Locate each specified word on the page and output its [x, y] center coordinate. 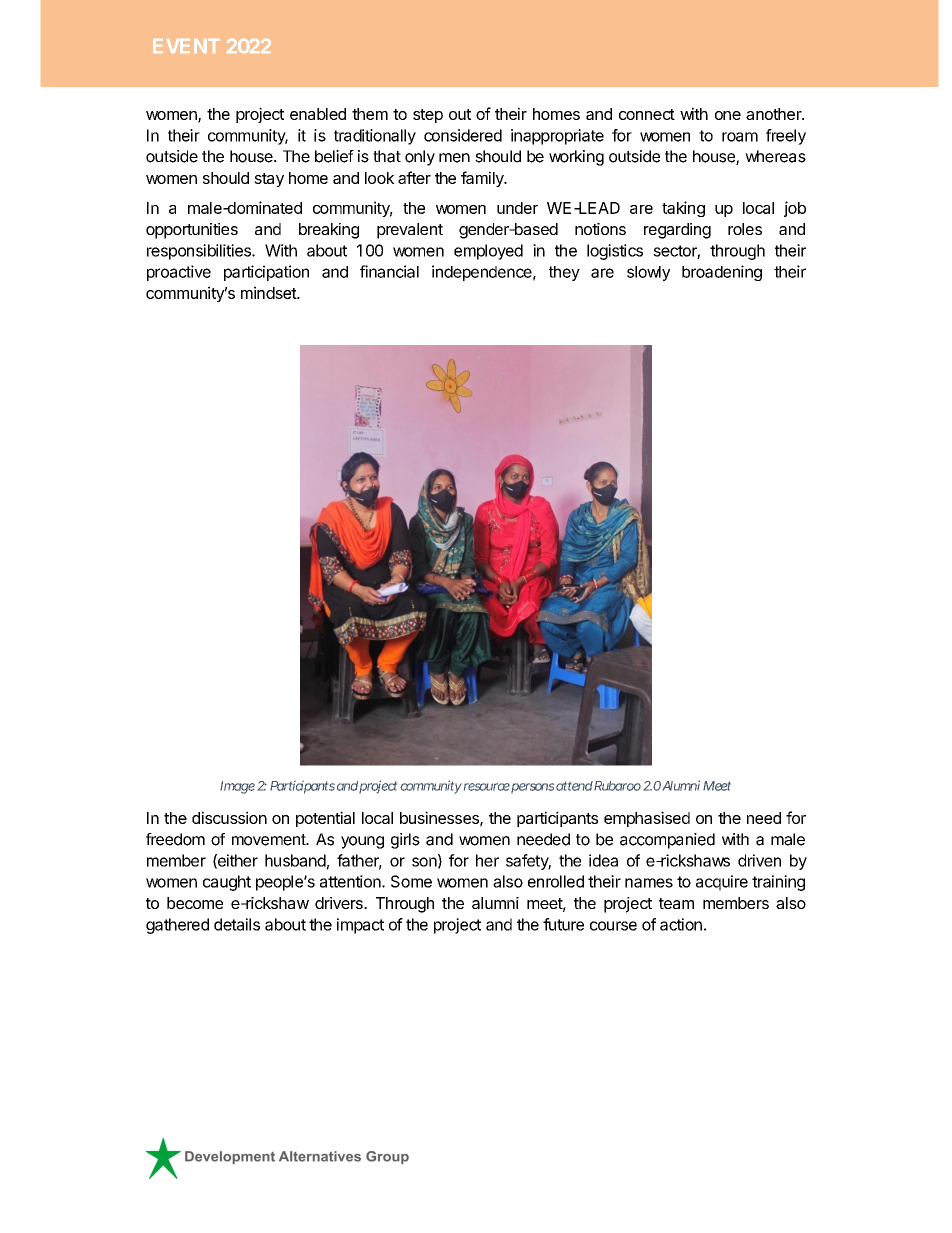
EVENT [186, 46]
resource [487, 787]
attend [574, 786]
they [564, 273]
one [728, 115]
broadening [722, 273]
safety [528, 862]
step [428, 116]
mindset [269, 292]
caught [227, 883]
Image [237, 787]
